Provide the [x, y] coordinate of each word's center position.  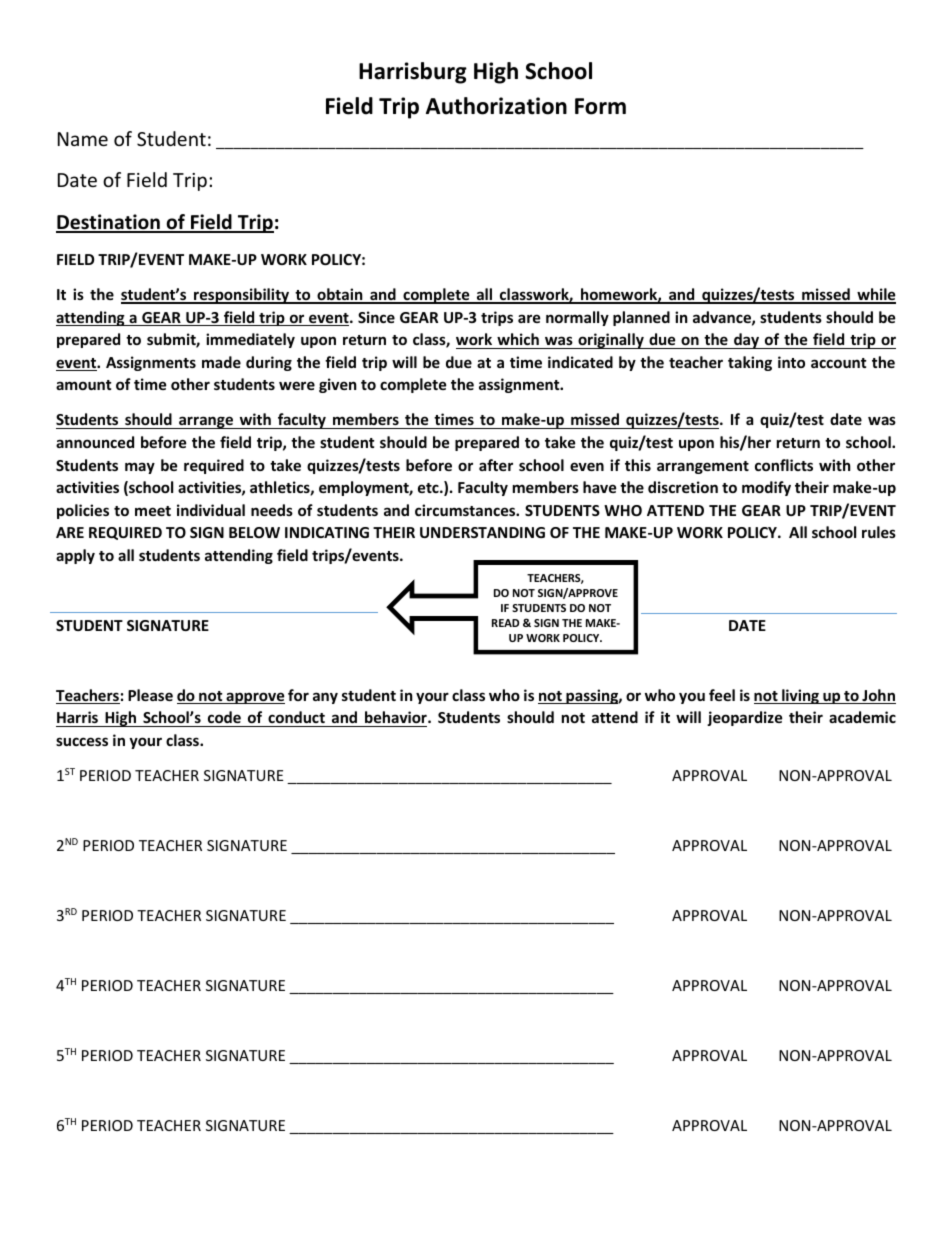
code [224, 717]
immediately [250, 340]
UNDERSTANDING [482, 532]
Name [83, 139]
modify [766, 488]
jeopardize [745, 718]
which [518, 339]
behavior [397, 717]
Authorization [496, 106]
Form [600, 106]
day [746, 341]
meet [153, 511]
